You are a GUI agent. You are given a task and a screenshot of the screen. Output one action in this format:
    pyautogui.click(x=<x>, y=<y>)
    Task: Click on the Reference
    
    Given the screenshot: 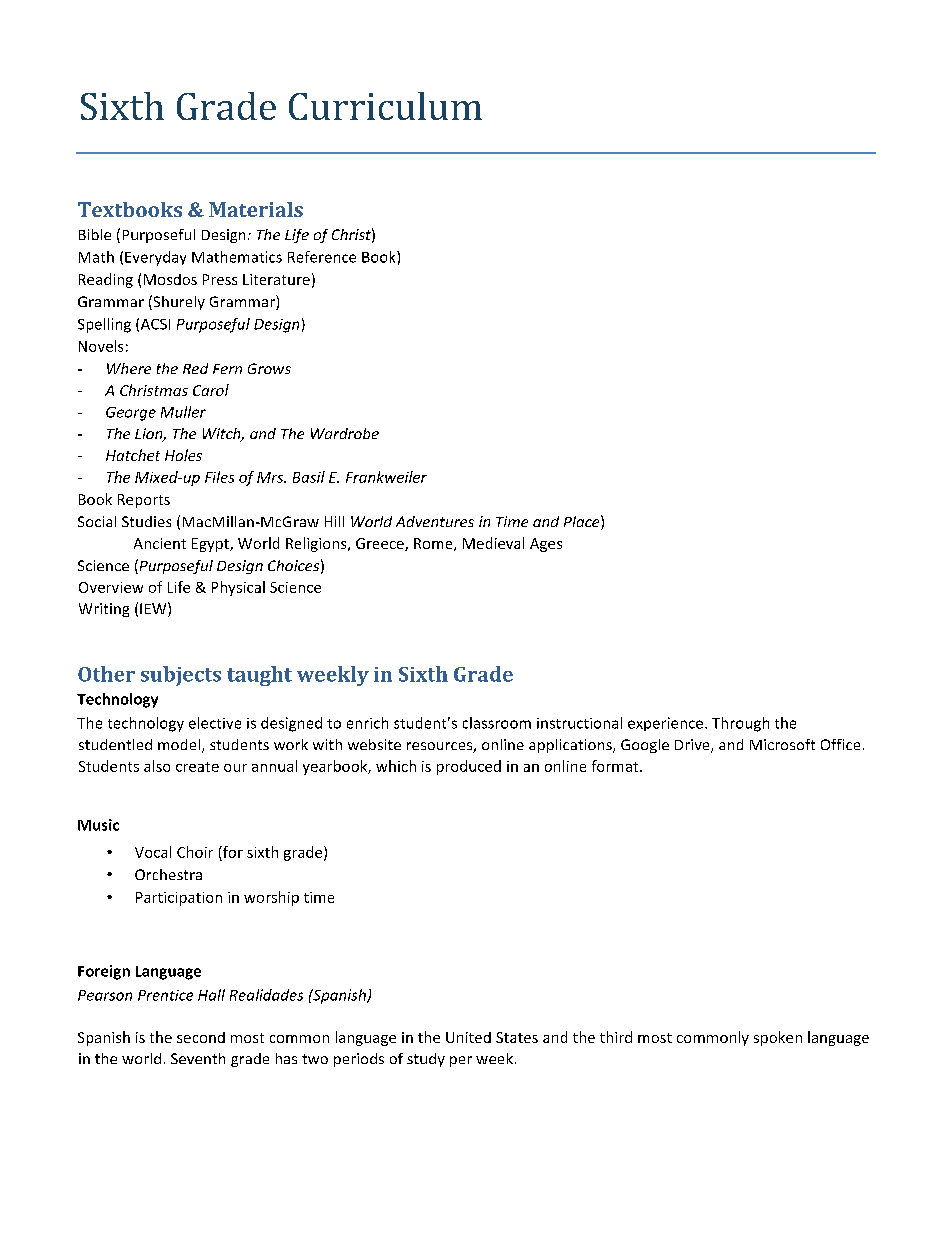 What is the action you would take?
    pyautogui.click(x=322, y=257)
